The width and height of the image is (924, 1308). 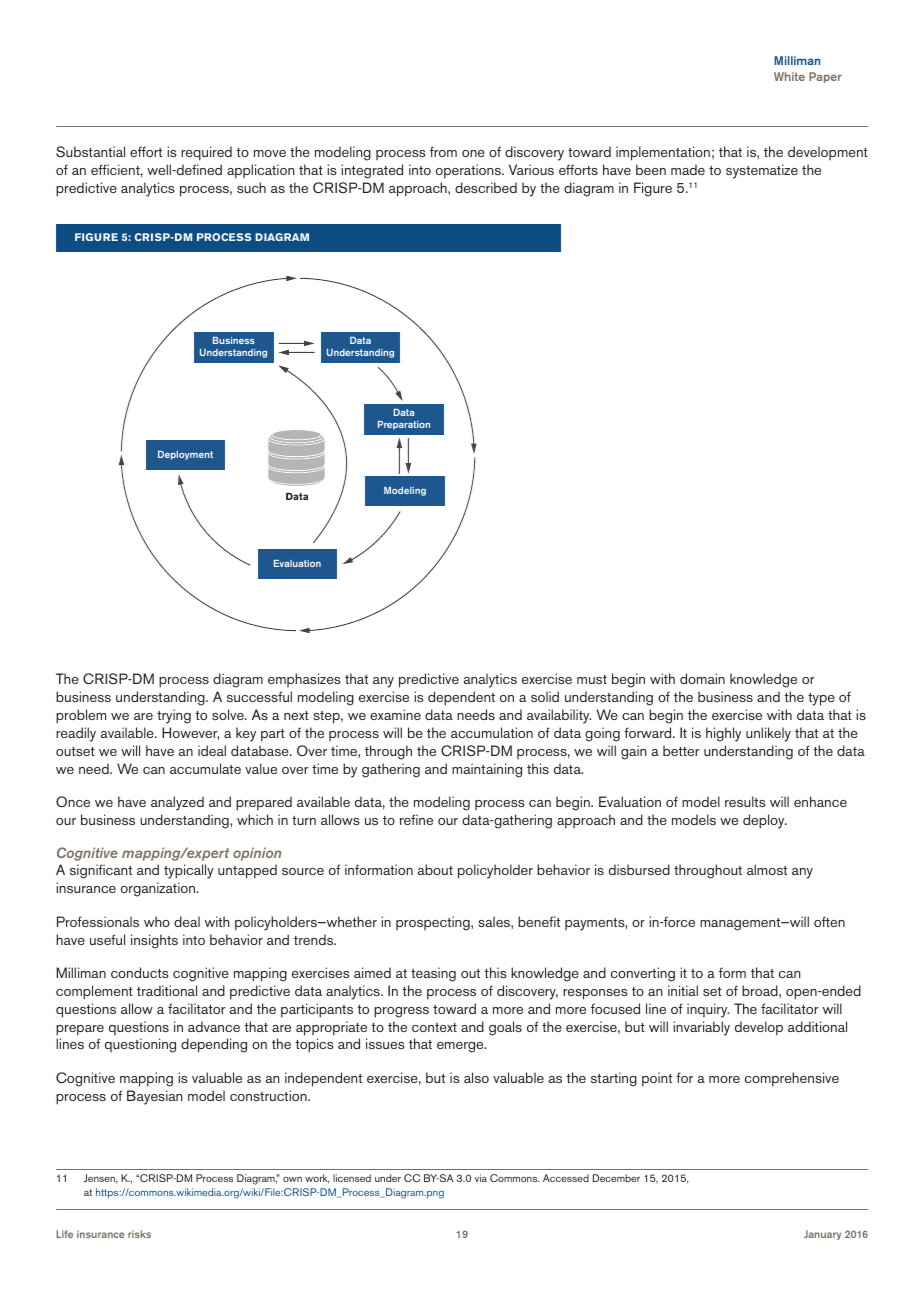 I want to click on via, so click(x=481, y=1178).
